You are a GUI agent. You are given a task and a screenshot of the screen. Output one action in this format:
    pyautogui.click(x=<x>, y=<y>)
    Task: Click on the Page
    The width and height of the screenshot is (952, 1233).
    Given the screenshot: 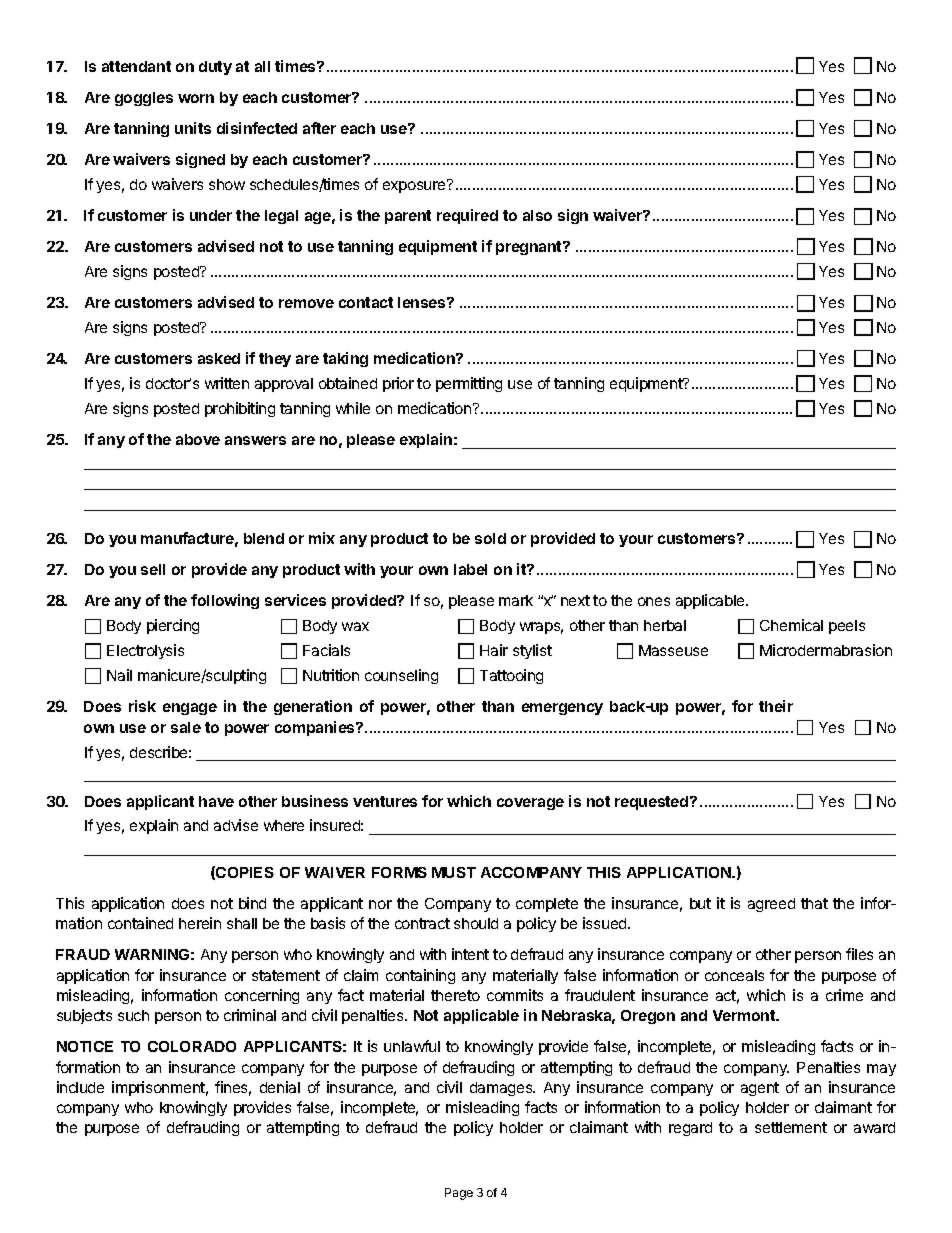 What is the action you would take?
    pyautogui.click(x=459, y=1194)
